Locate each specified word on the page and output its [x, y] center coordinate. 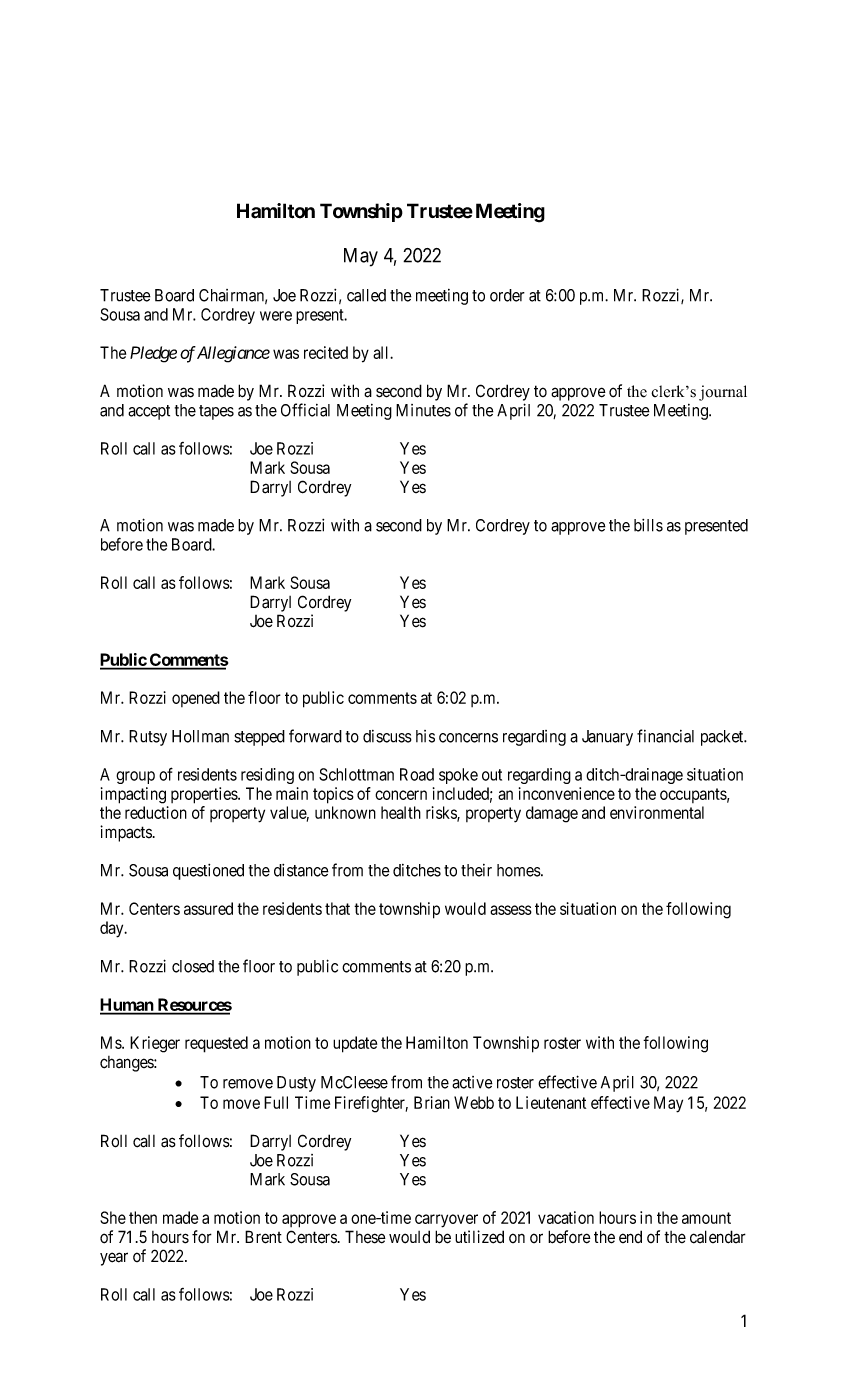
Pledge [153, 354]
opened [196, 699]
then [143, 1217]
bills [648, 525]
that [337, 908]
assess [511, 910]
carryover [446, 1221]
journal [723, 393]
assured [208, 908]
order [507, 295]
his [425, 736]
